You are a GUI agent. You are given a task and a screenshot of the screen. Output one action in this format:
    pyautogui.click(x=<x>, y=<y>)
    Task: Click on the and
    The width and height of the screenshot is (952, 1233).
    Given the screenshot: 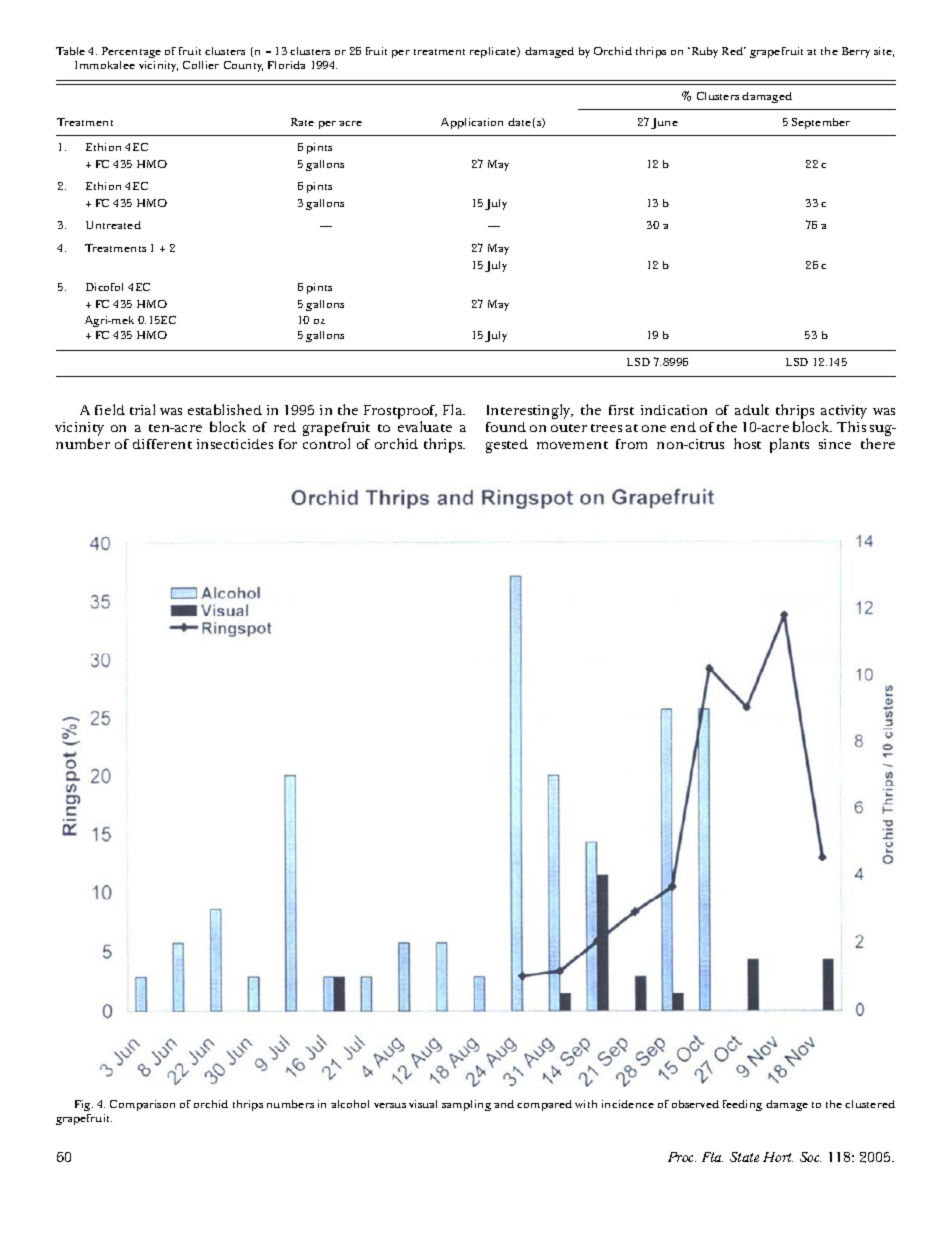 What is the action you would take?
    pyautogui.click(x=504, y=1104)
